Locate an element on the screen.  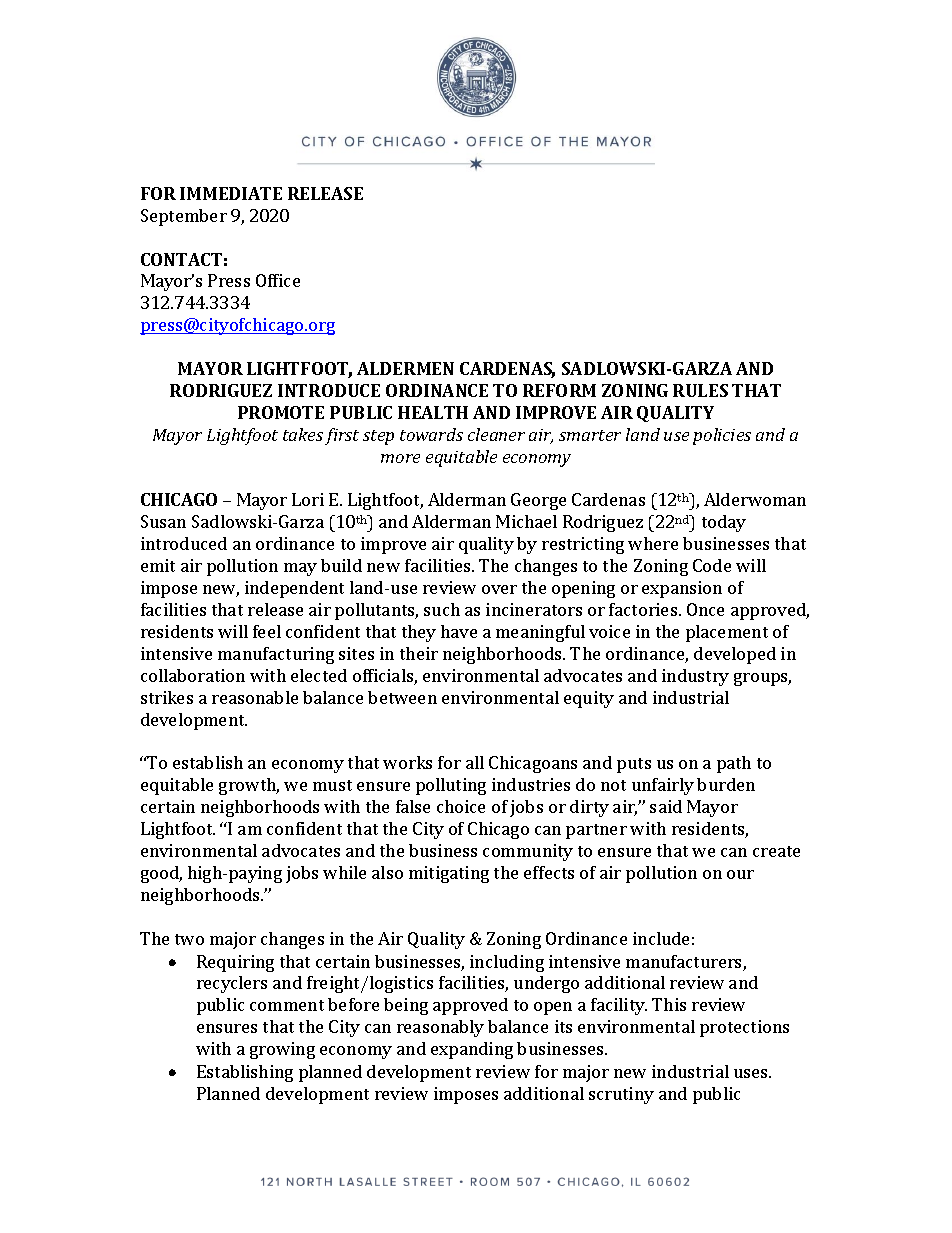
our is located at coordinates (740, 874).
